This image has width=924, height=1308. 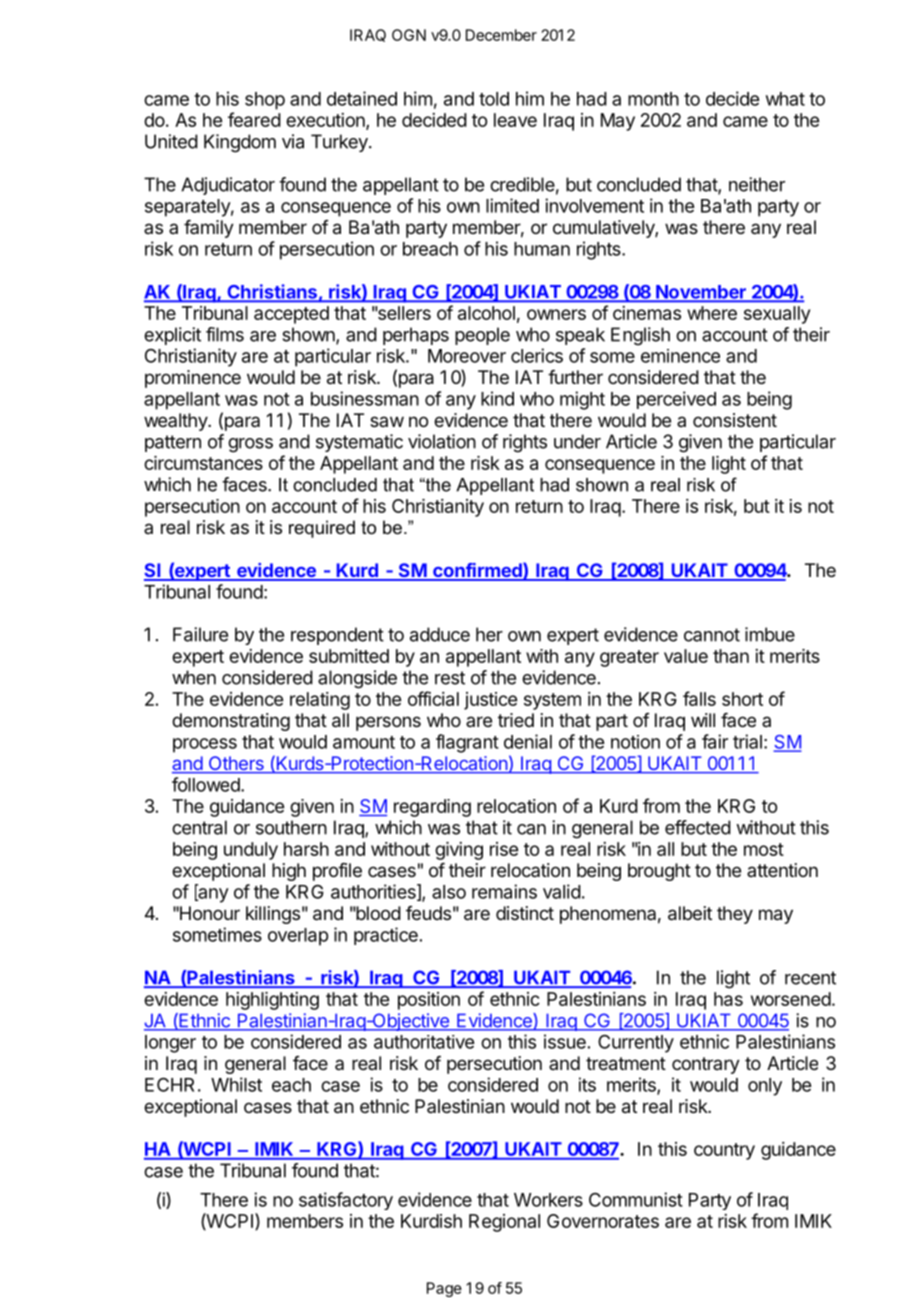 I want to click on satisfactory, so click(x=346, y=1201).
